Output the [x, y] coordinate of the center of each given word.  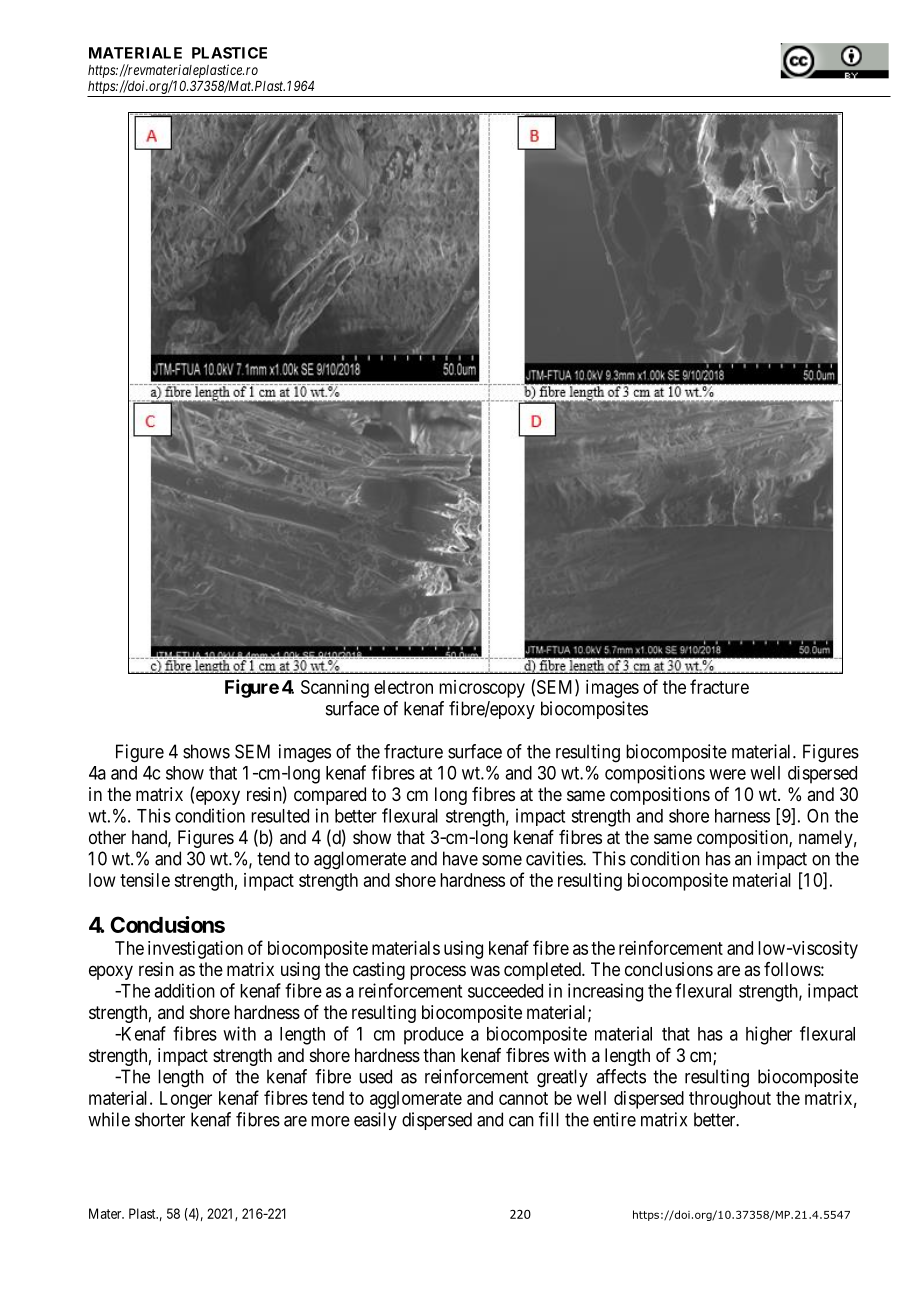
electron [403, 687]
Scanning [335, 689]
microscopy [482, 689]
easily [375, 1121]
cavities [555, 858]
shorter [160, 1119]
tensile [145, 880]
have [460, 858]
